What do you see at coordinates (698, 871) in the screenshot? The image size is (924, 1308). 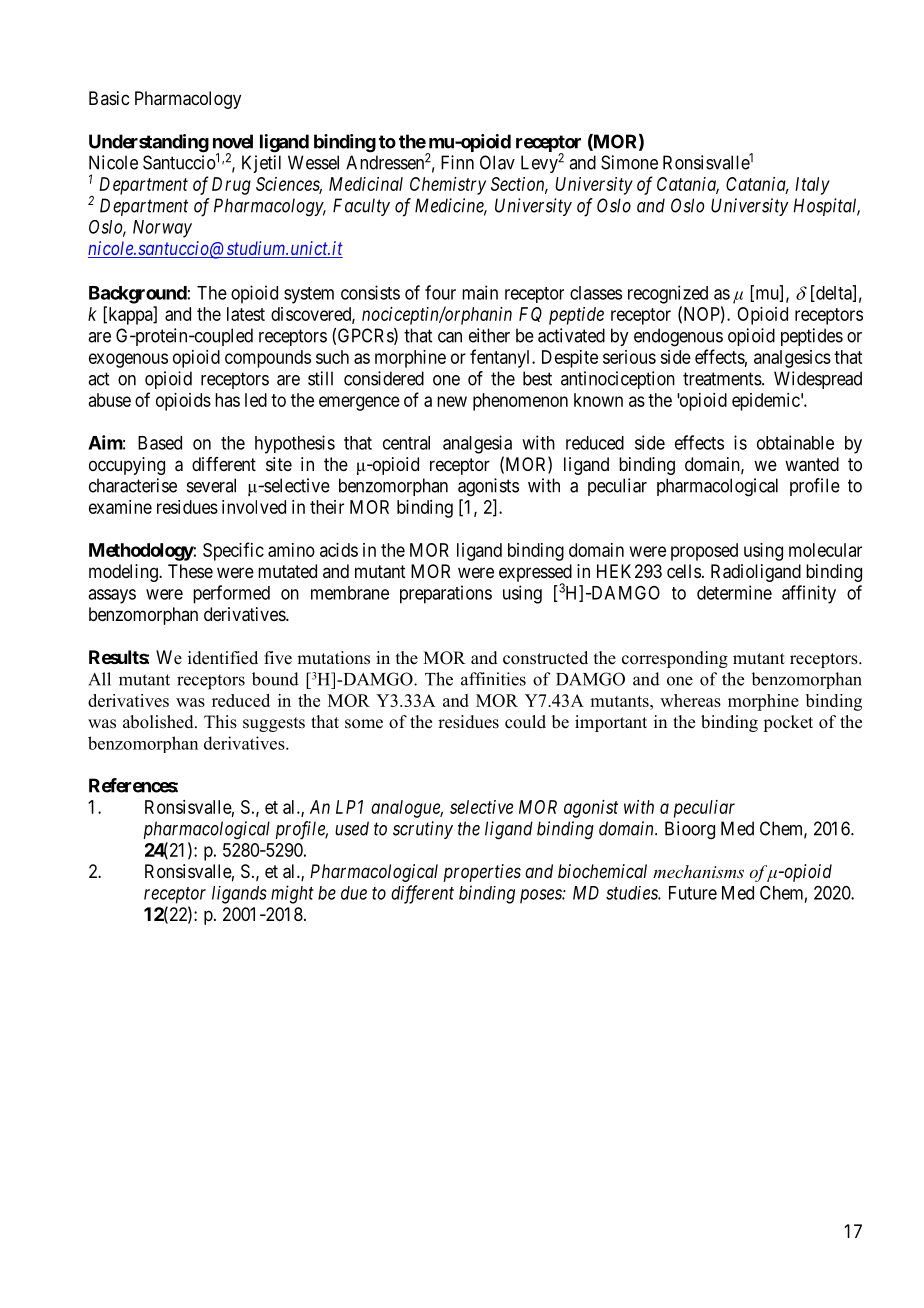 I see `mechanisms` at bounding box center [698, 871].
